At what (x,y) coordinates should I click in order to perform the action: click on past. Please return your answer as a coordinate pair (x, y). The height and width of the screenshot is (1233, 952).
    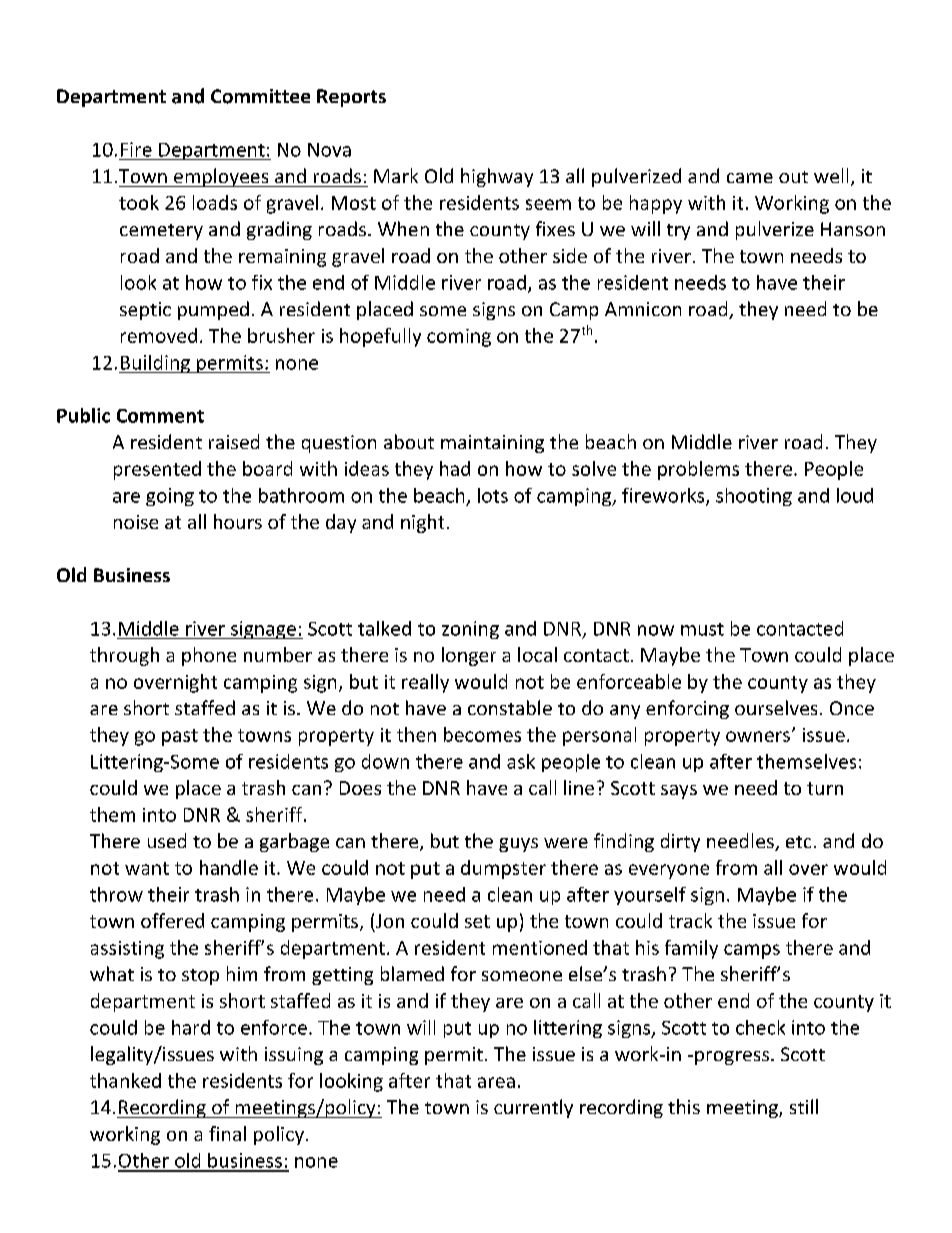
    Looking at the image, I should click on (180, 737).
